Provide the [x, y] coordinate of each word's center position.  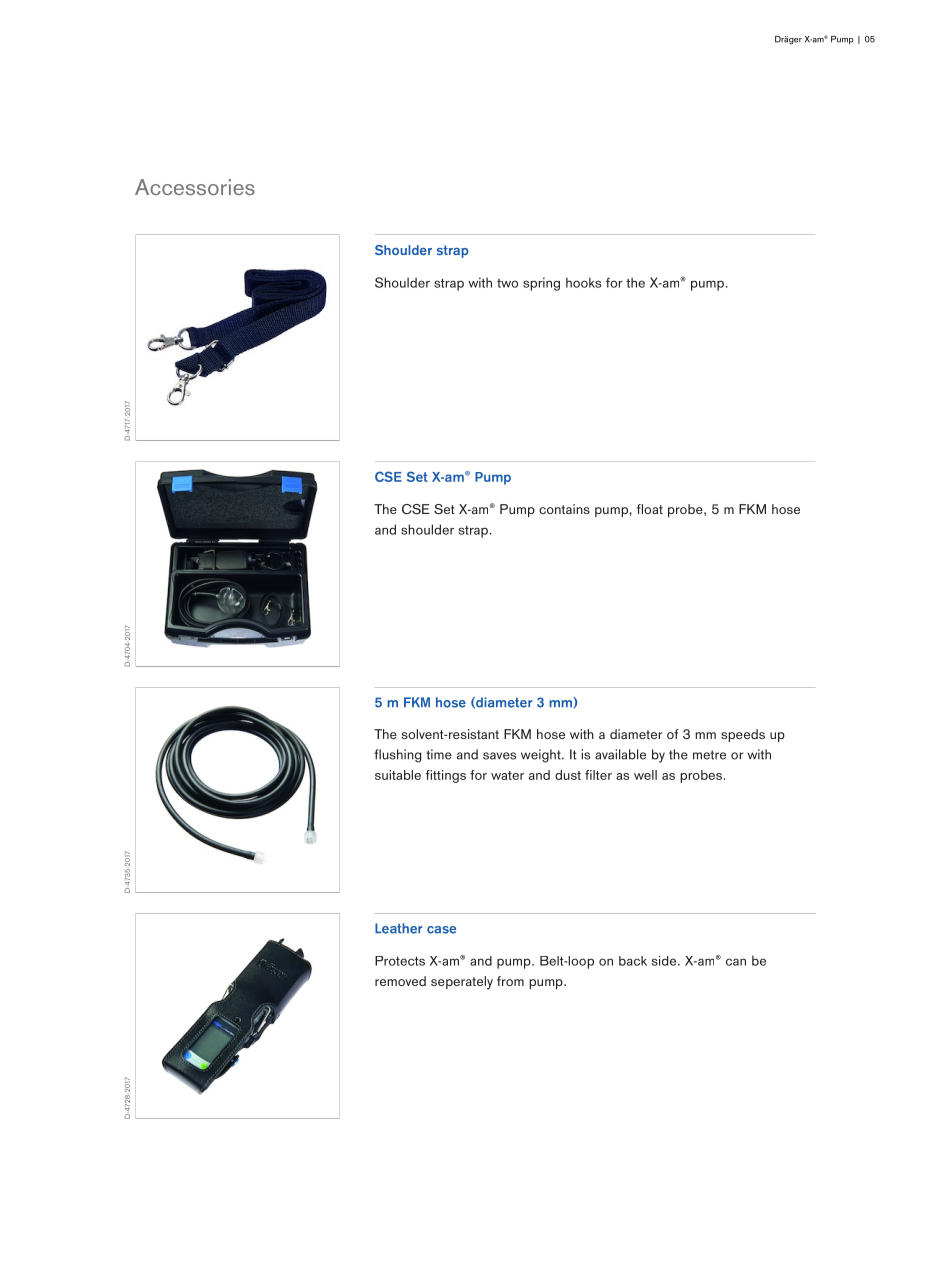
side [665, 961]
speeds [743, 735]
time [439, 754]
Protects [400, 961]
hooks [583, 282]
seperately [462, 983]
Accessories [195, 187]
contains [564, 509]
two [507, 283]
